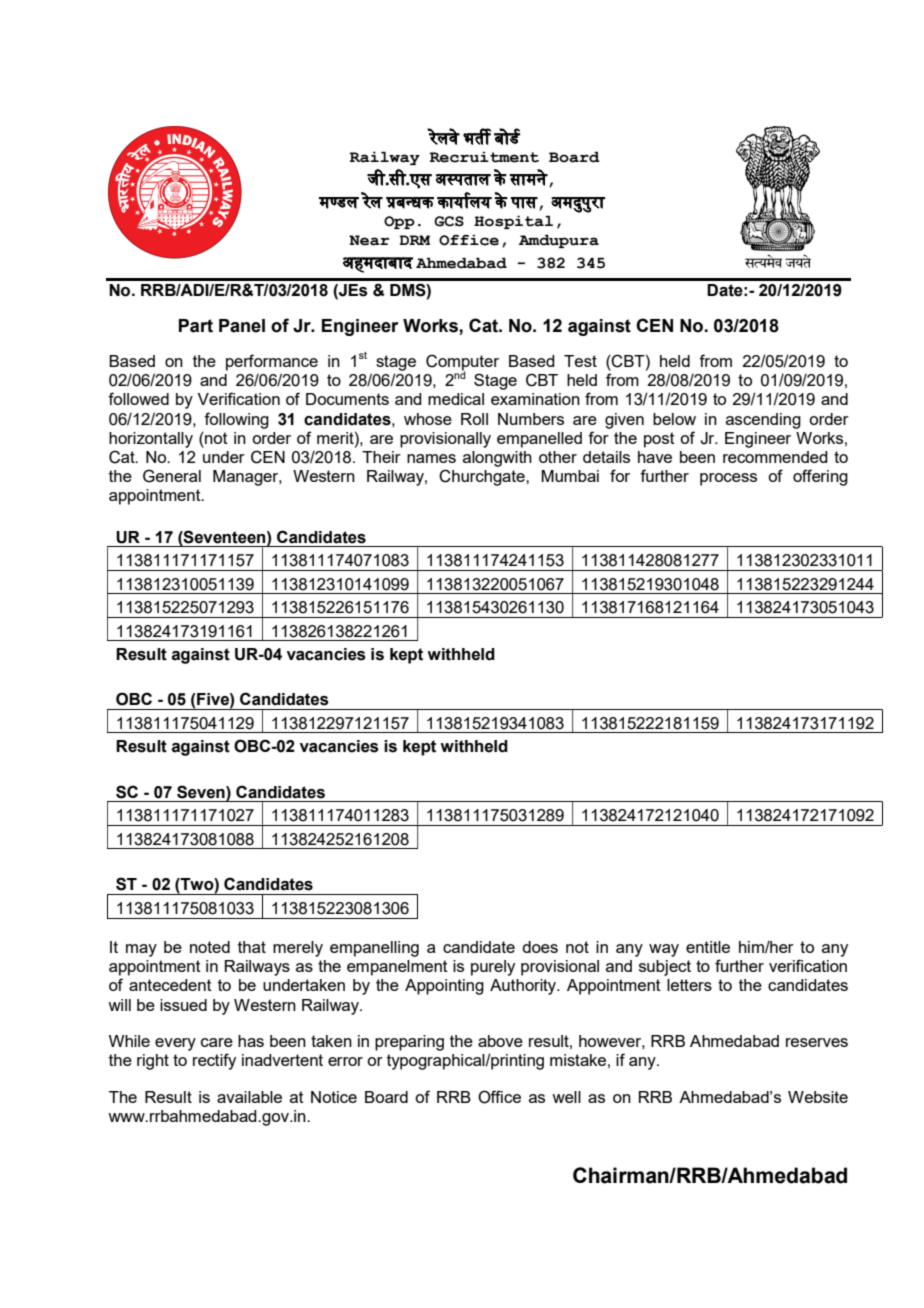  I want to click on Hospital, so click(513, 222).
